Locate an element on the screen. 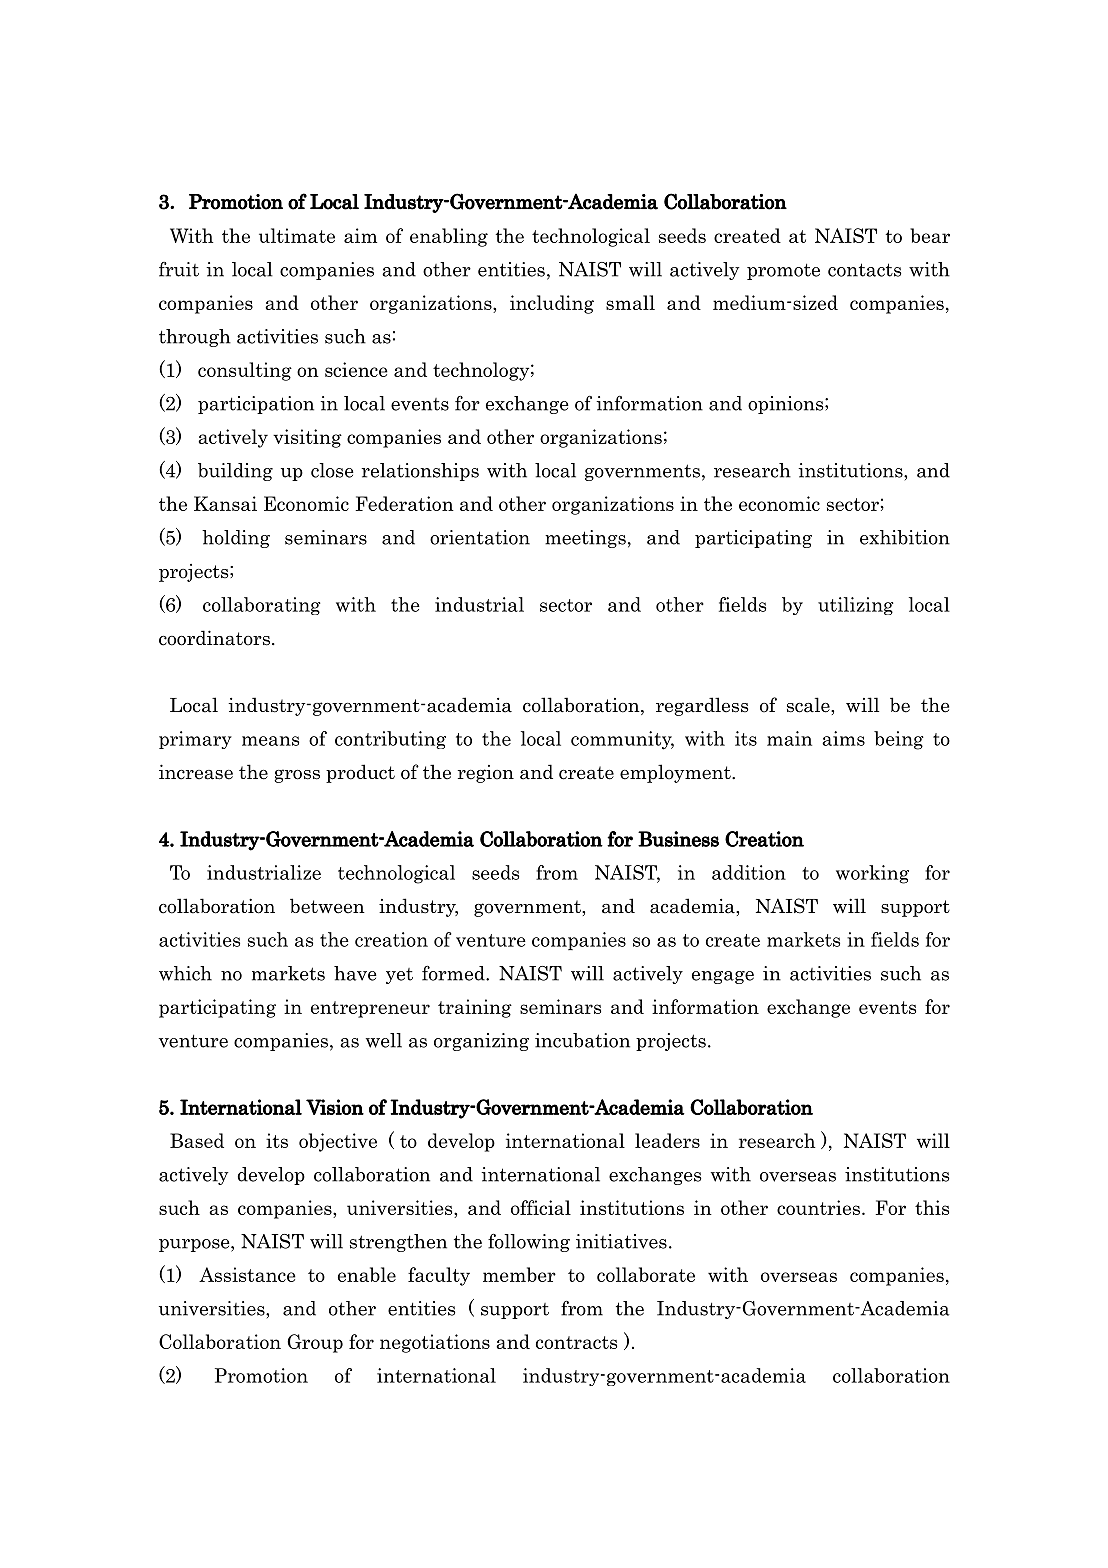 This screenshot has height=1568, width=1108. contacts is located at coordinates (864, 270).
